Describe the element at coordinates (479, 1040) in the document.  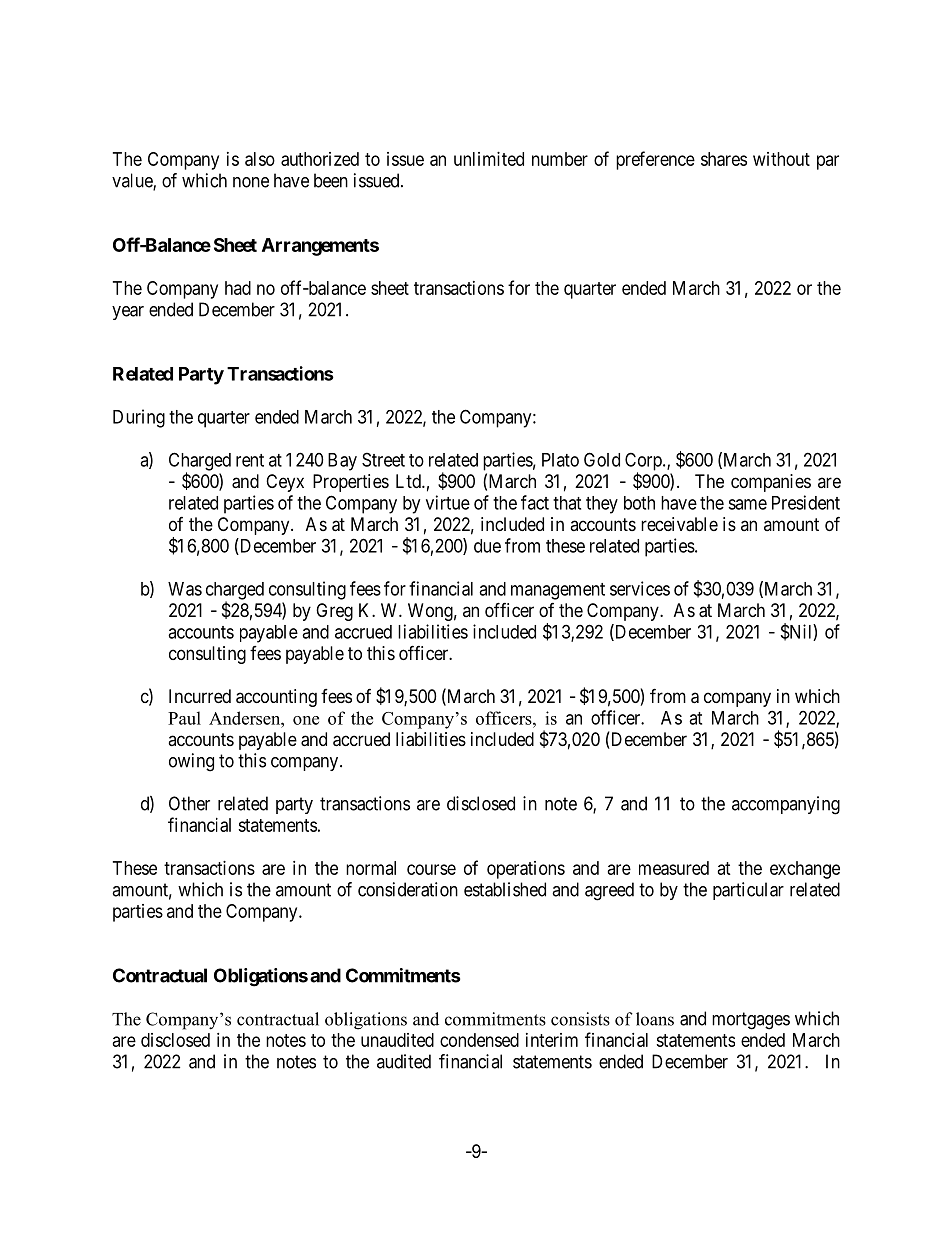
I see `condensed` at that location.
